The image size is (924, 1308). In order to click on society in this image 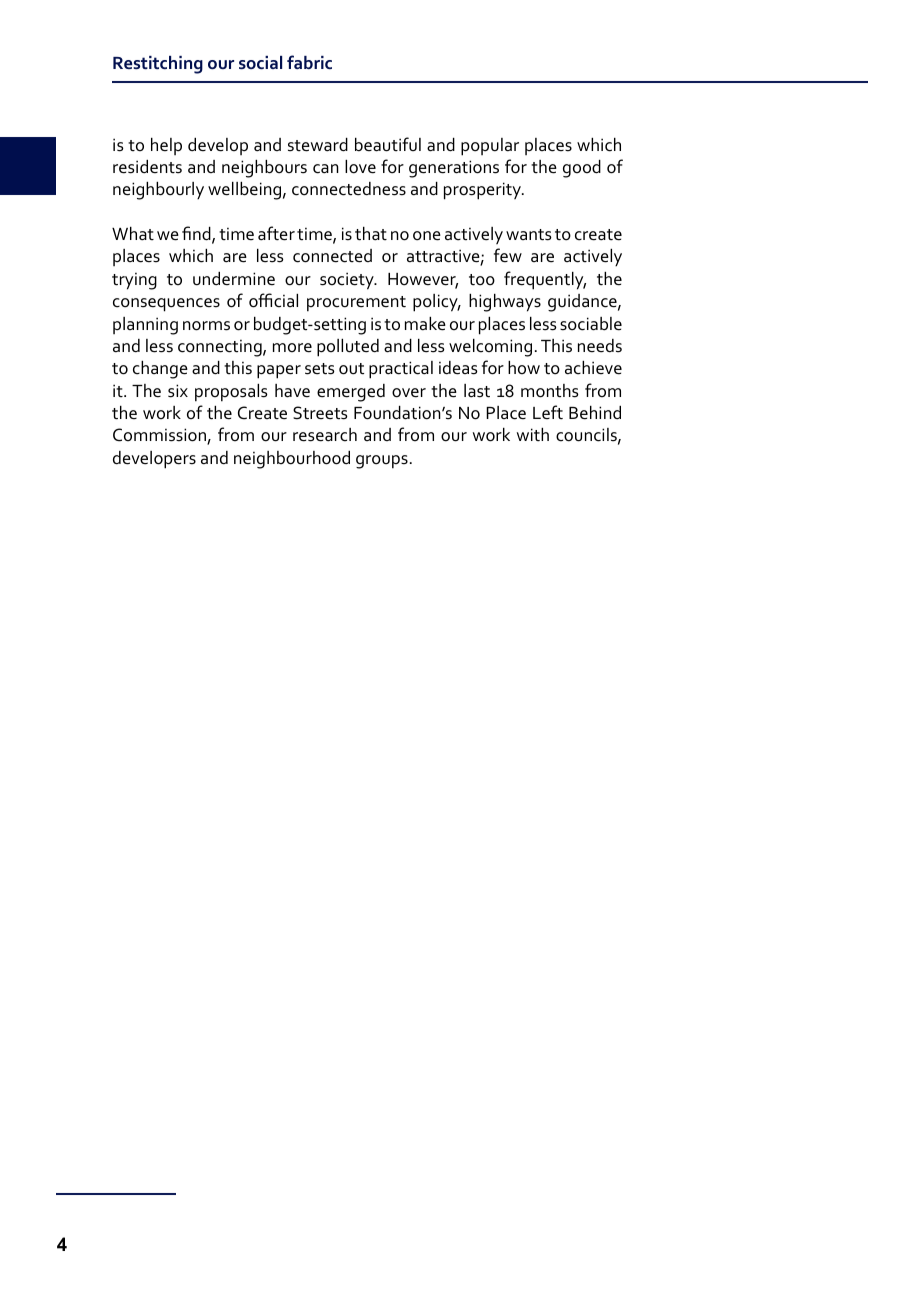, I will do `click(348, 281)`.
